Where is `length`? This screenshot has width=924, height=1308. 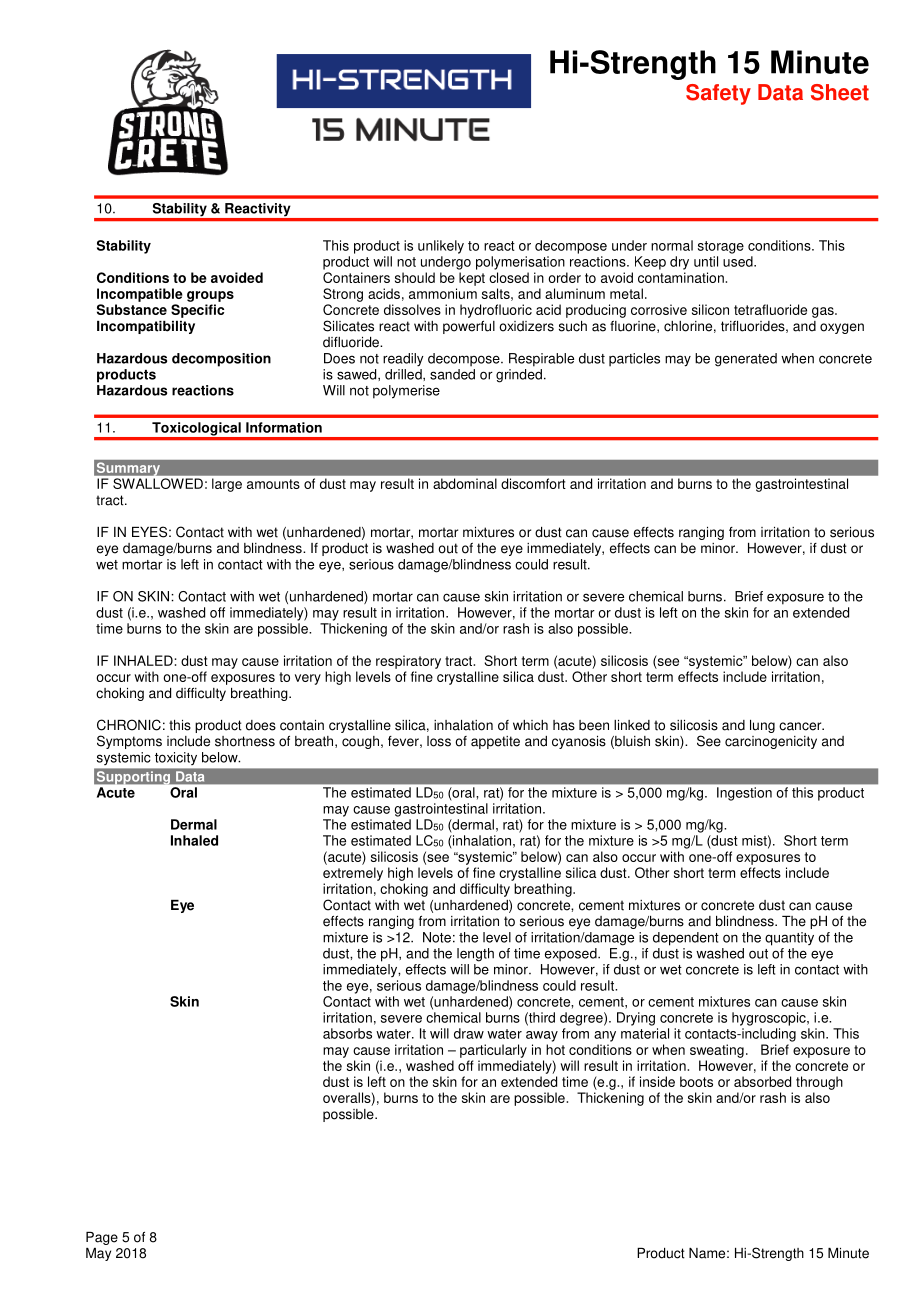 length is located at coordinates (475, 955).
